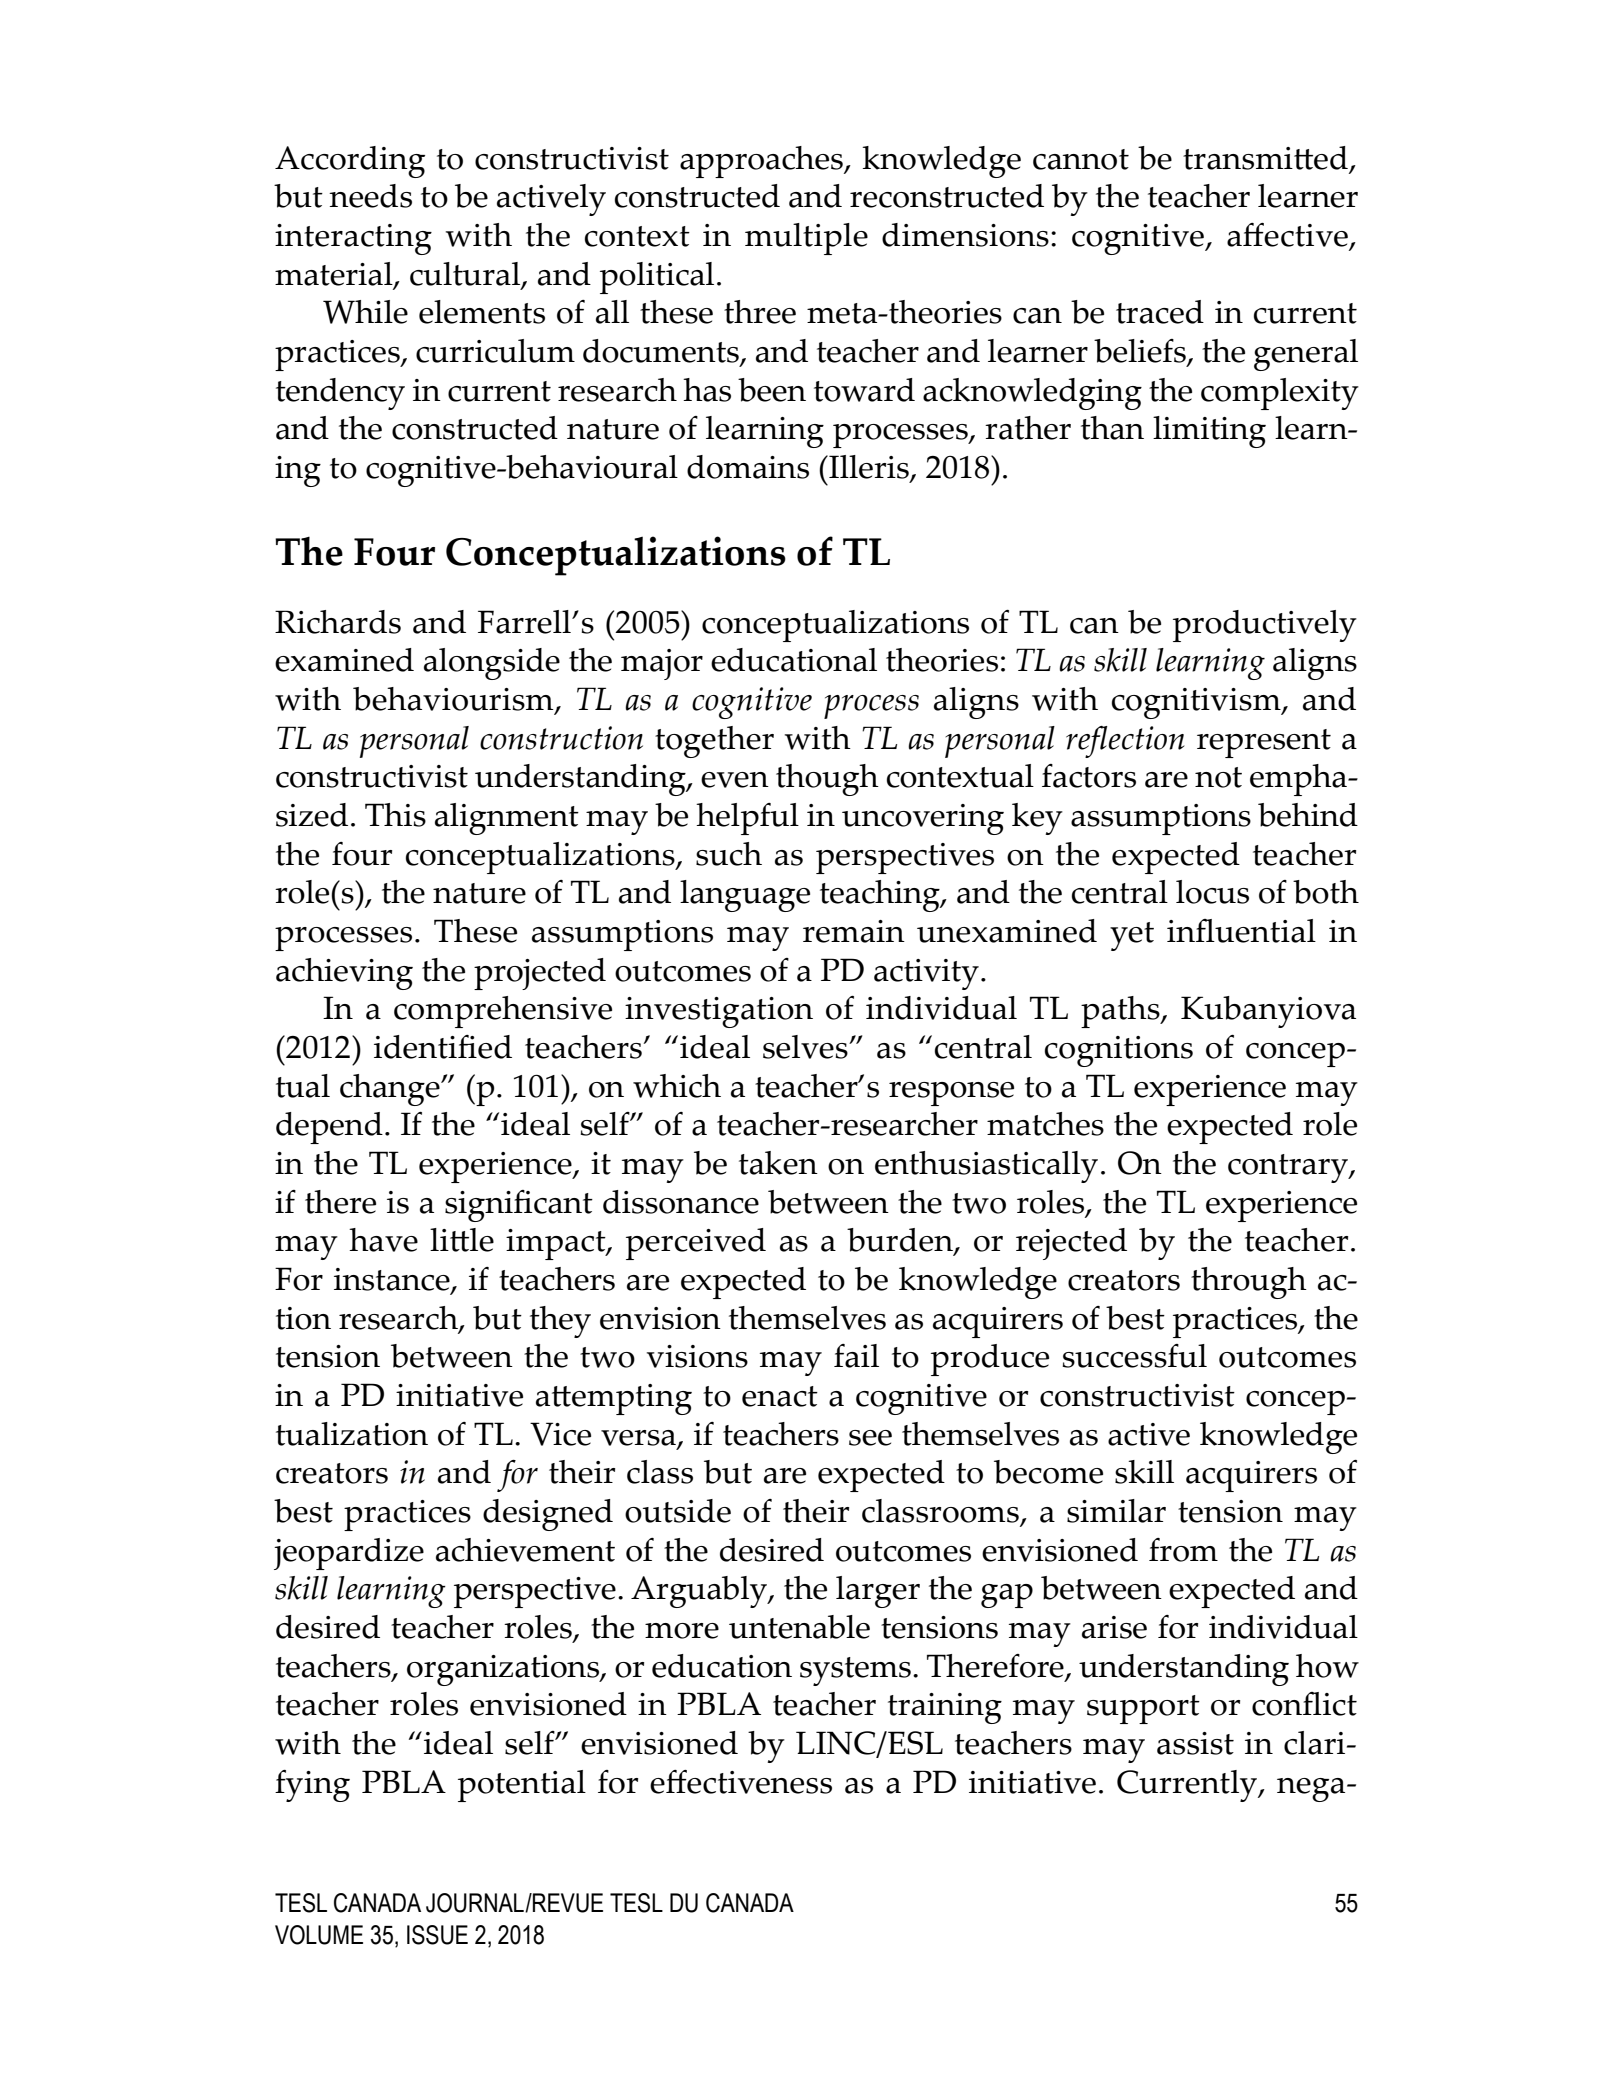  Describe the element at coordinates (437, 1935) in the document. I see `ISSUE` at that location.
